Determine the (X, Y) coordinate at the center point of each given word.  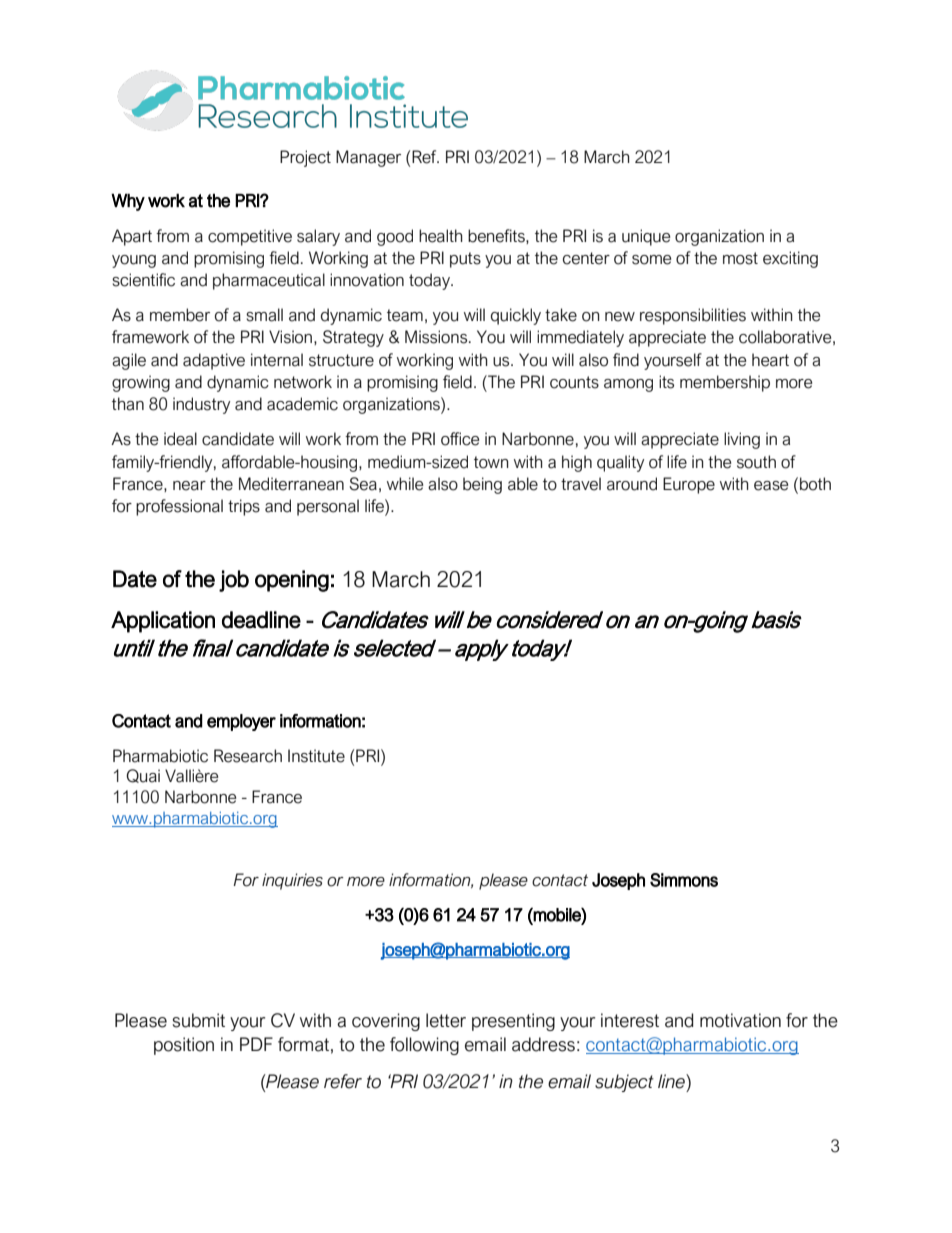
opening (292, 581)
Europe (689, 485)
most (740, 258)
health (440, 236)
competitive (250, 237)
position (184, 1046)
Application (163, 622)
